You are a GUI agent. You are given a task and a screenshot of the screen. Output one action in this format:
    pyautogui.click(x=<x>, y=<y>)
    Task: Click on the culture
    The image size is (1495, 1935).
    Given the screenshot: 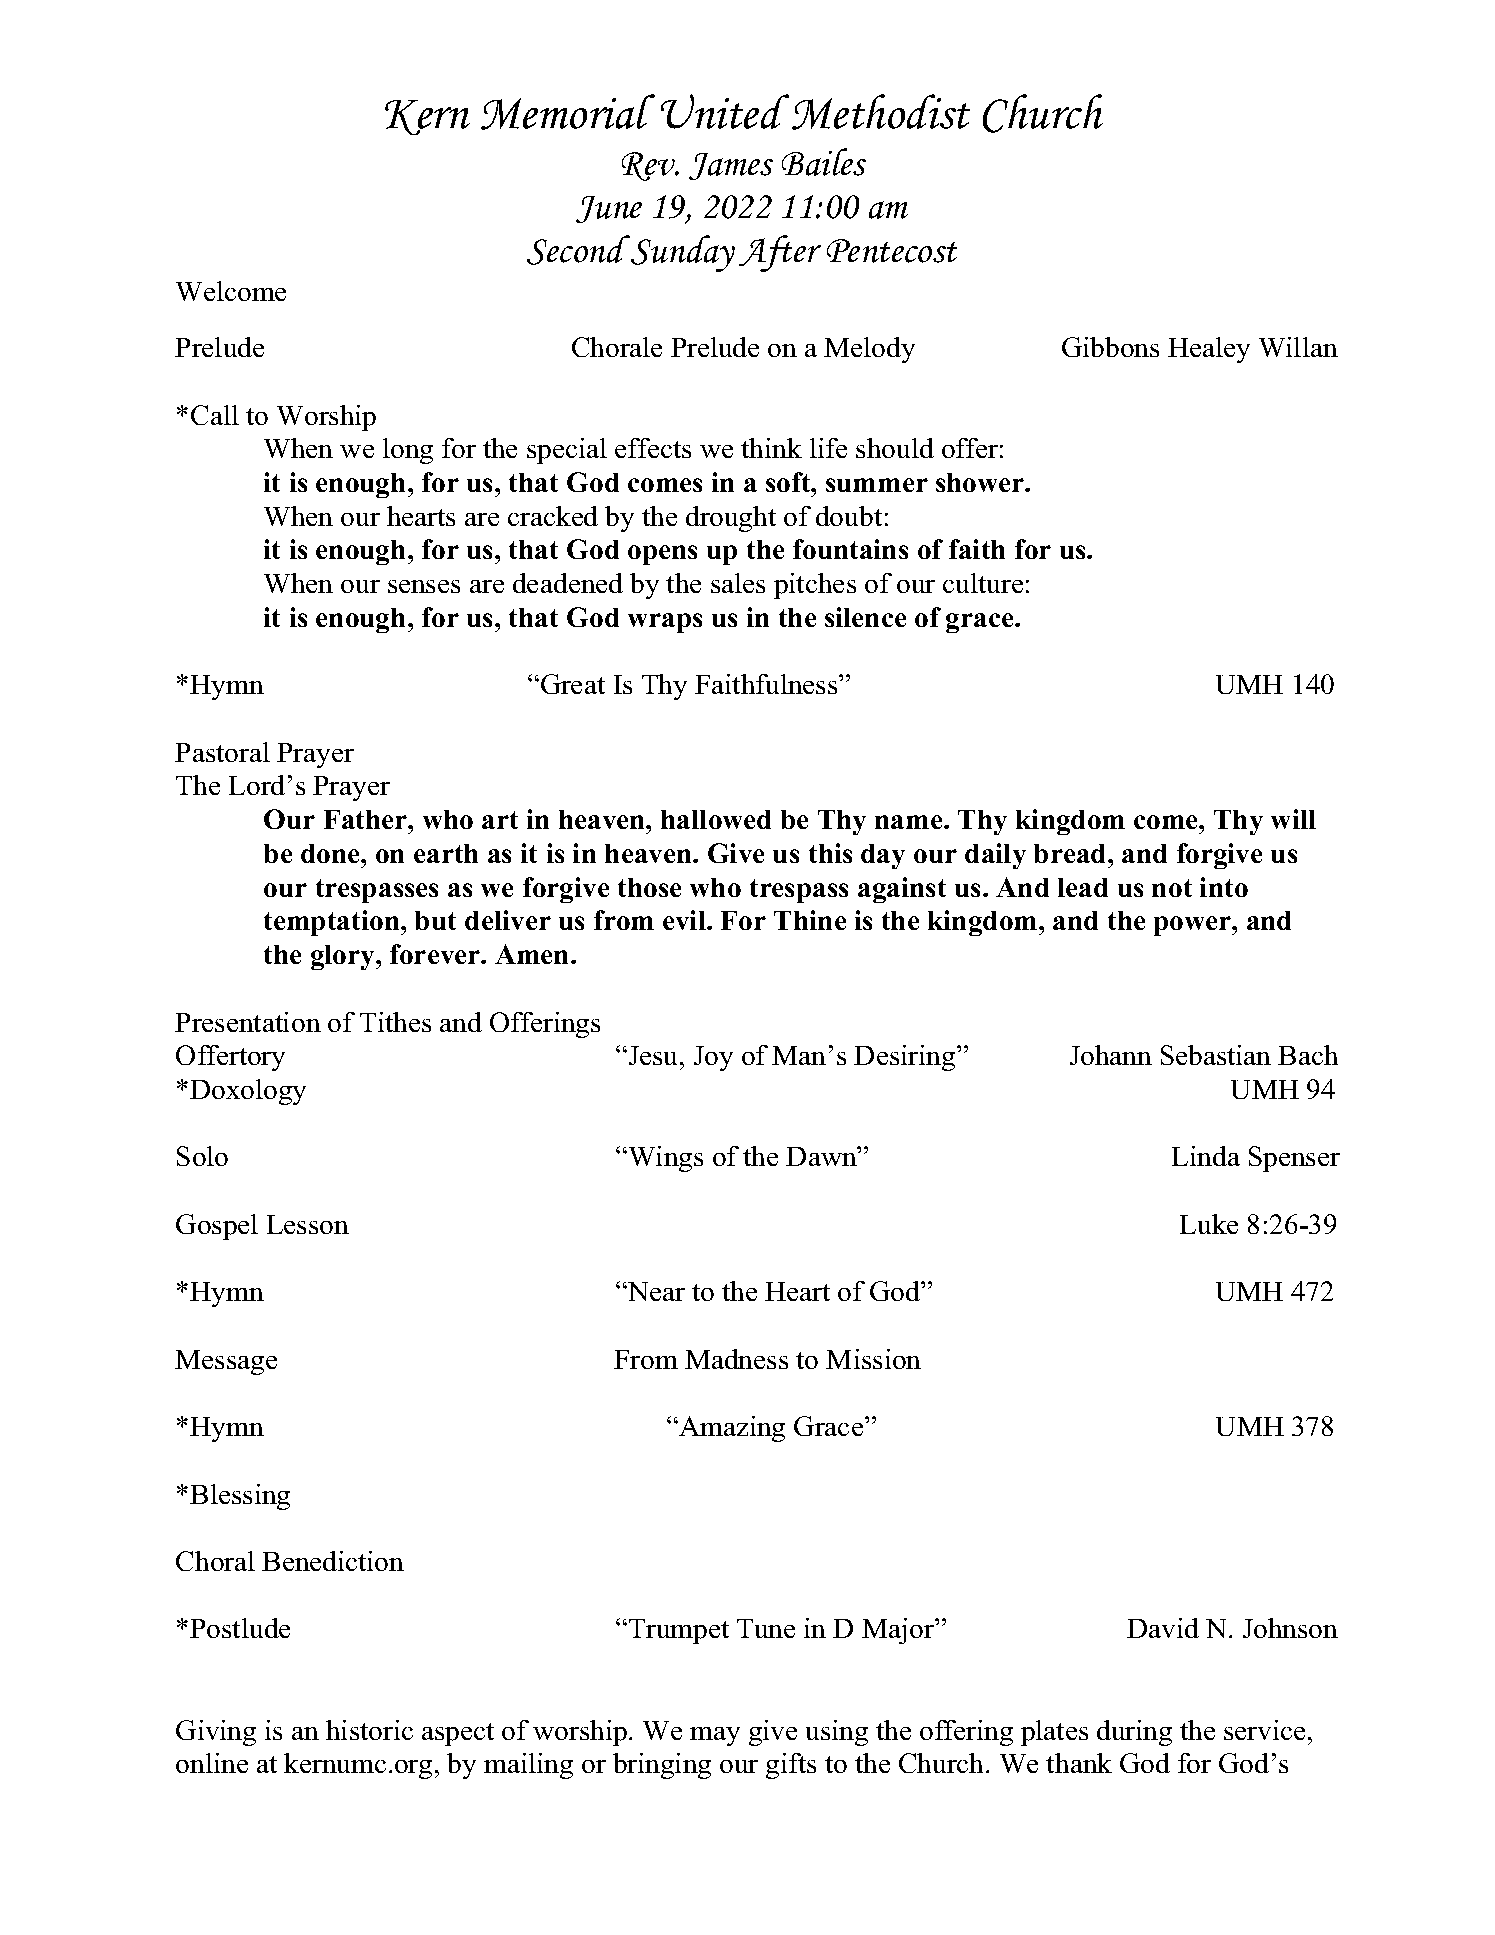 What is the action you would take?
    pyautogui.click(x=983, y=583)
